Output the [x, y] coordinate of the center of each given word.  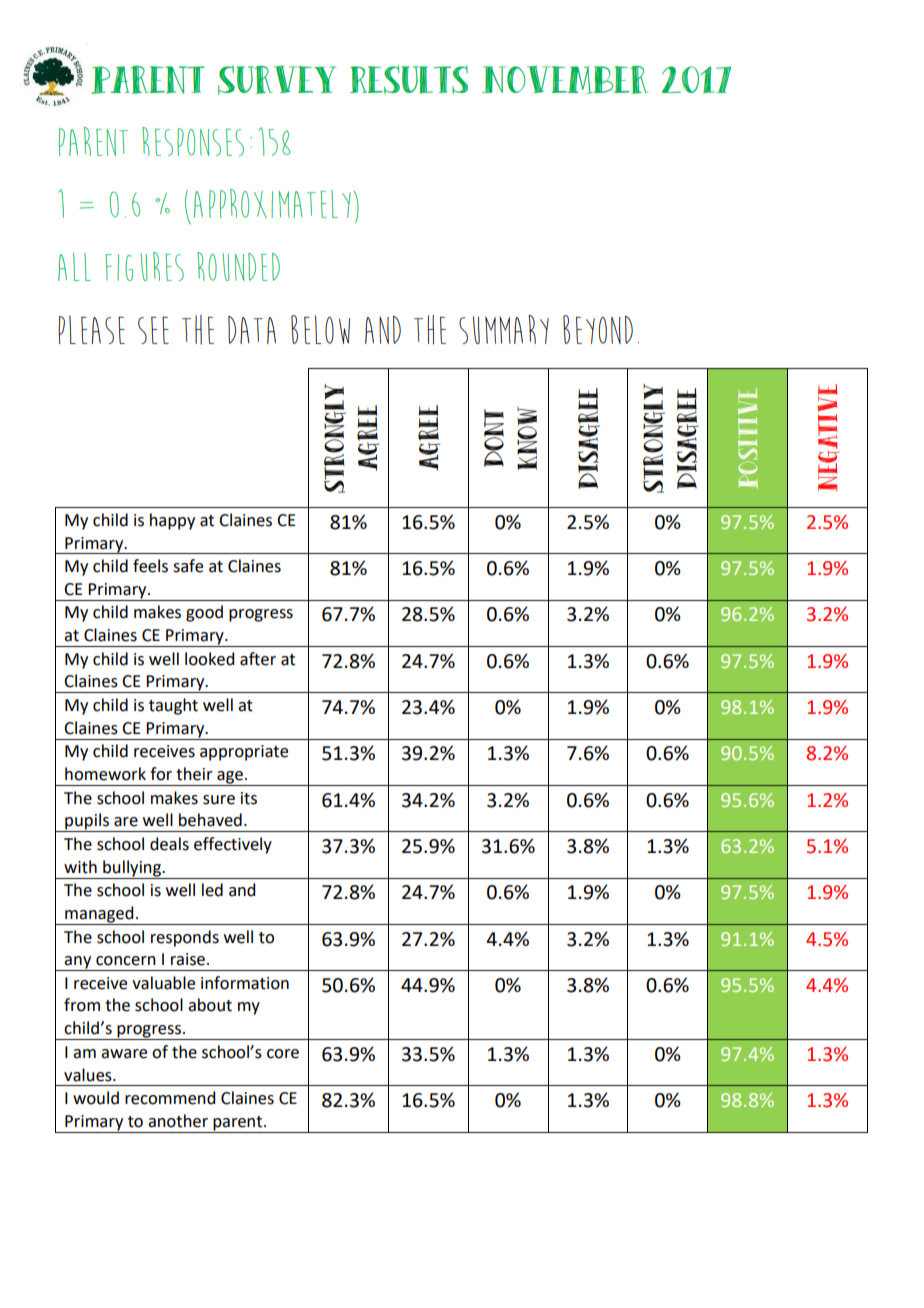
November [565, 80]
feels [150, 566]
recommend [170, 1098]
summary [504, 329]
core [283, 1054]
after [258, 659]
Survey [277, 80]
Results [409, 79]
